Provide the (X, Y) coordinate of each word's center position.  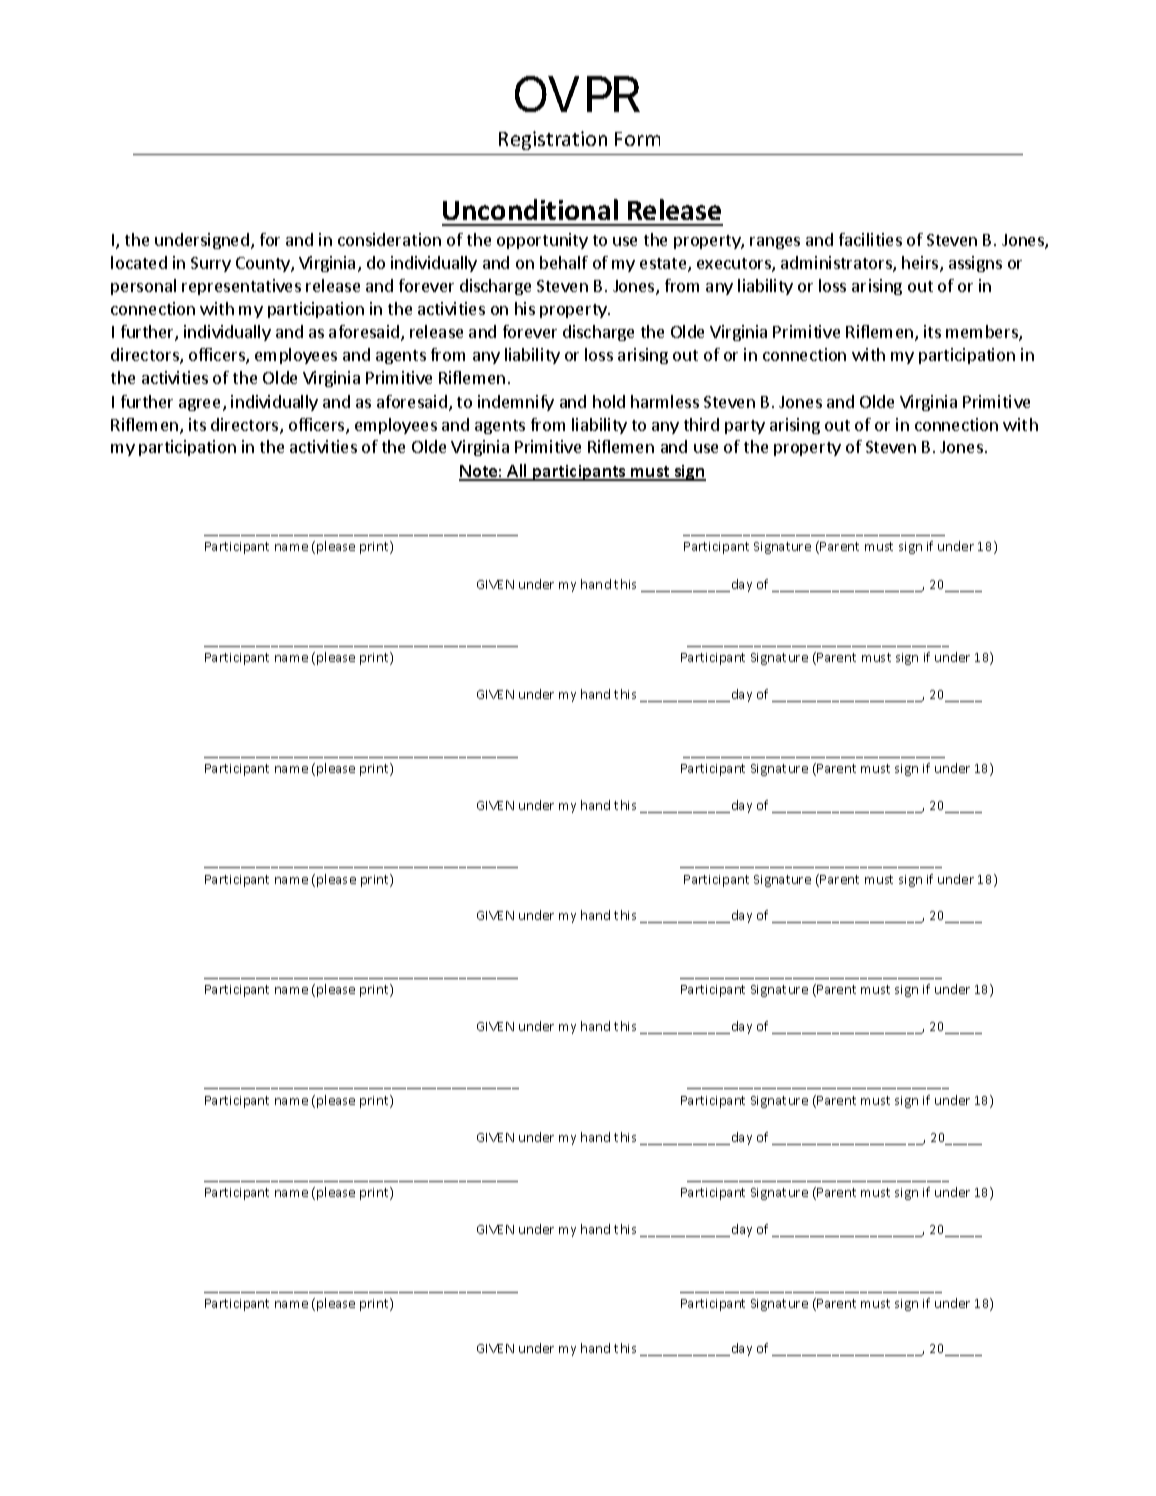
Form (637, 139)
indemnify (516, 403)
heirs (921, 264)
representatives (241, 287)
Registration (553, 140)
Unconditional (530, 209)
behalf (564, 262)
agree (201, 405)
